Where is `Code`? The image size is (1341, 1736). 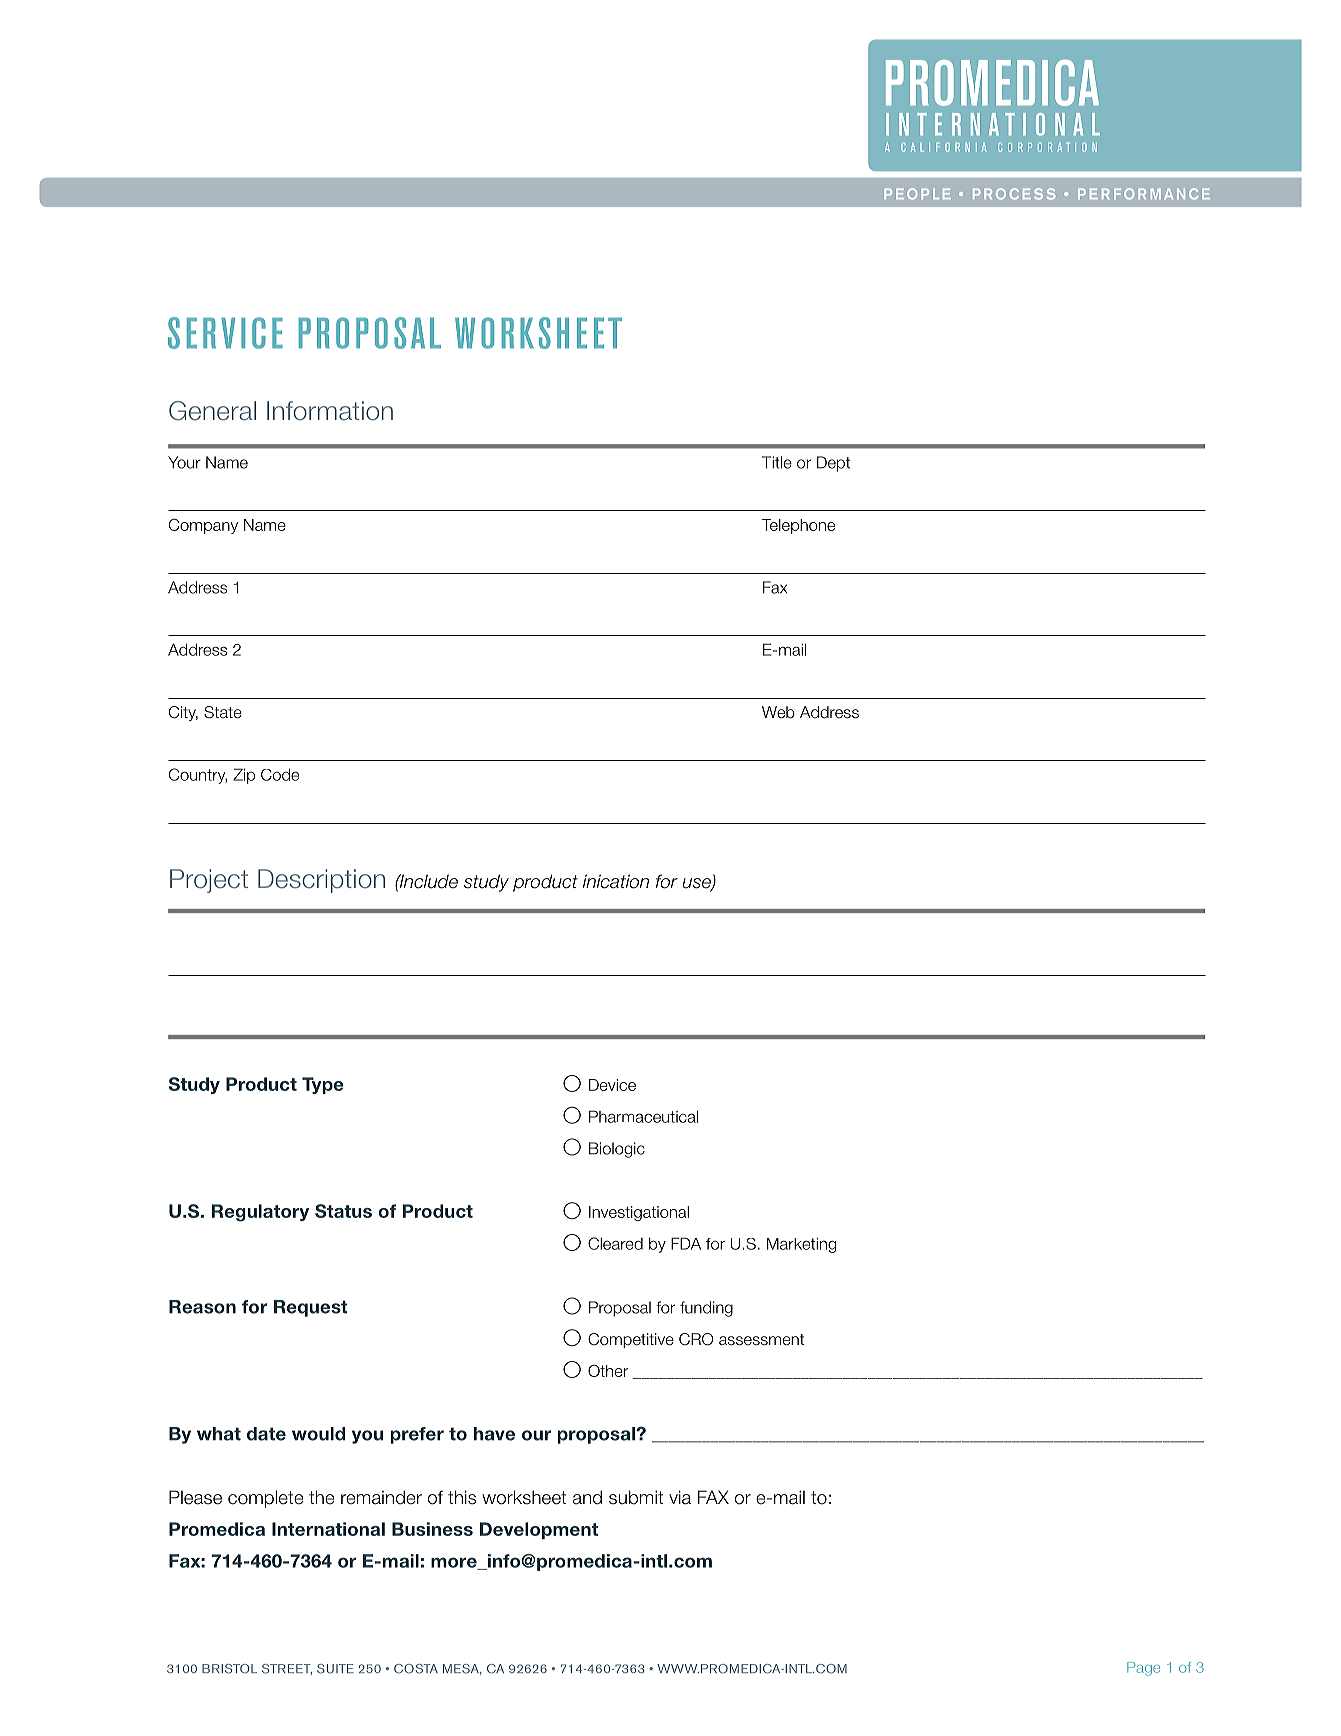 Code is located at coordinates (280, 774).
